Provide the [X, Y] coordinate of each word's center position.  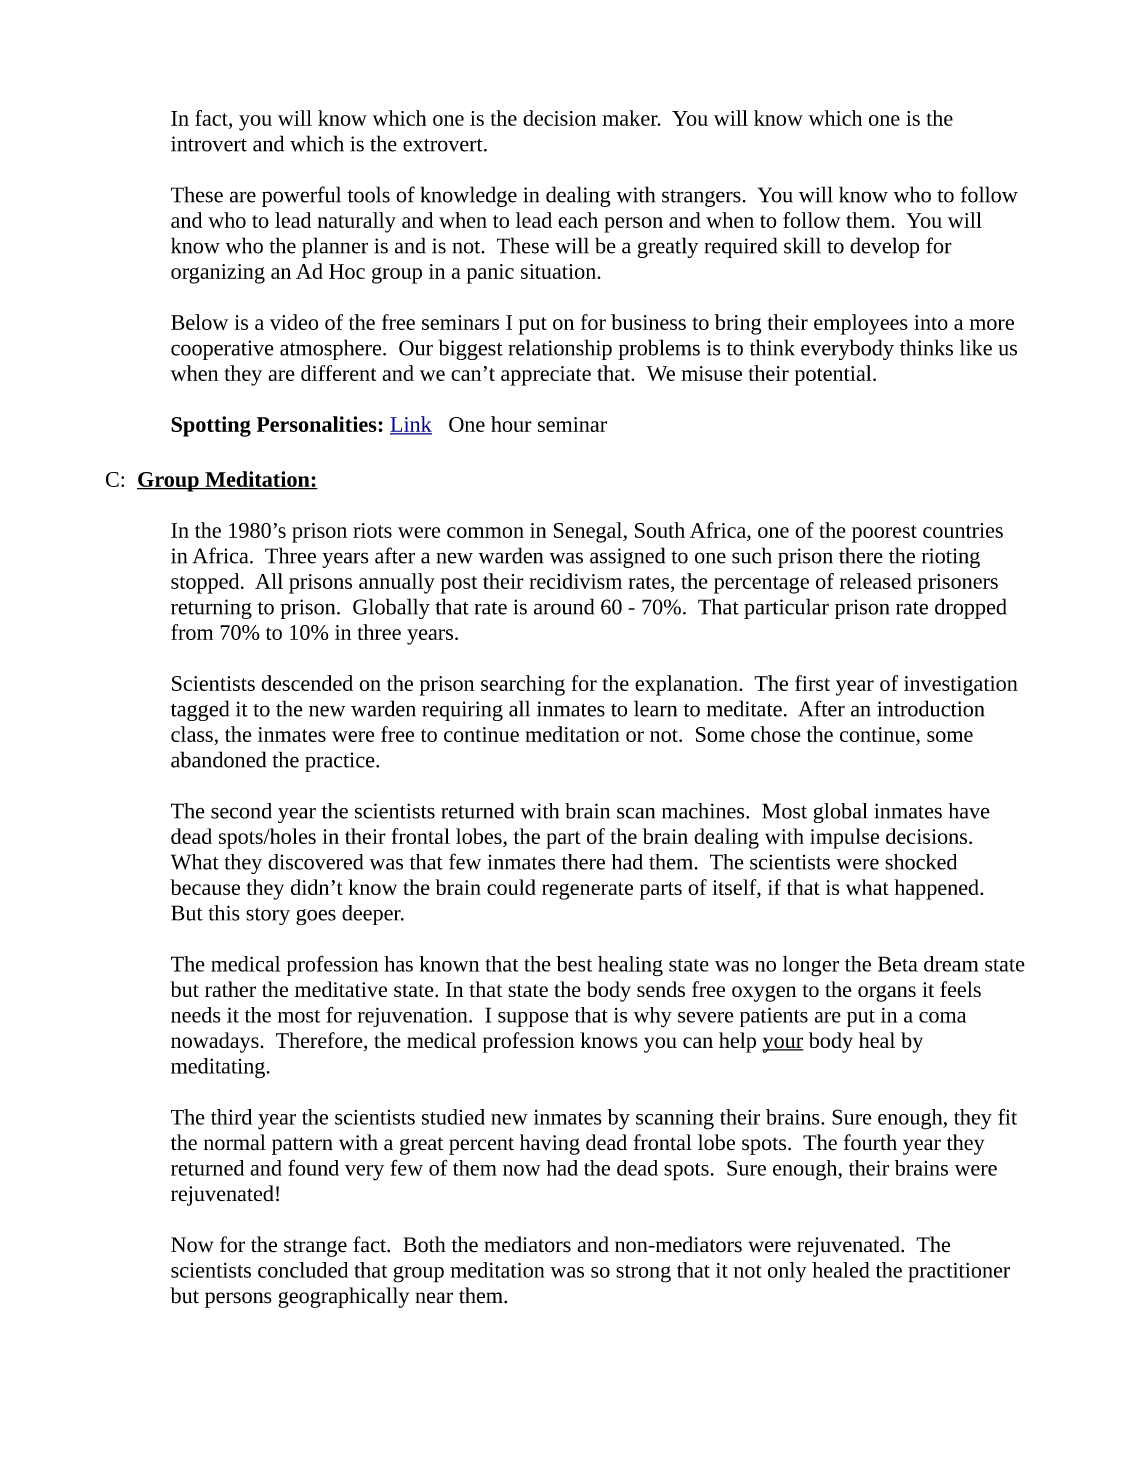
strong [643, 1274]
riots [372, 530]
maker [631, 118]
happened [937, 889]
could [511, 887]
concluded [303, 1270]
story [268, 916]
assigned [627, 557]
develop [884, 247]
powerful [301, 196]
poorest [884, 534]
